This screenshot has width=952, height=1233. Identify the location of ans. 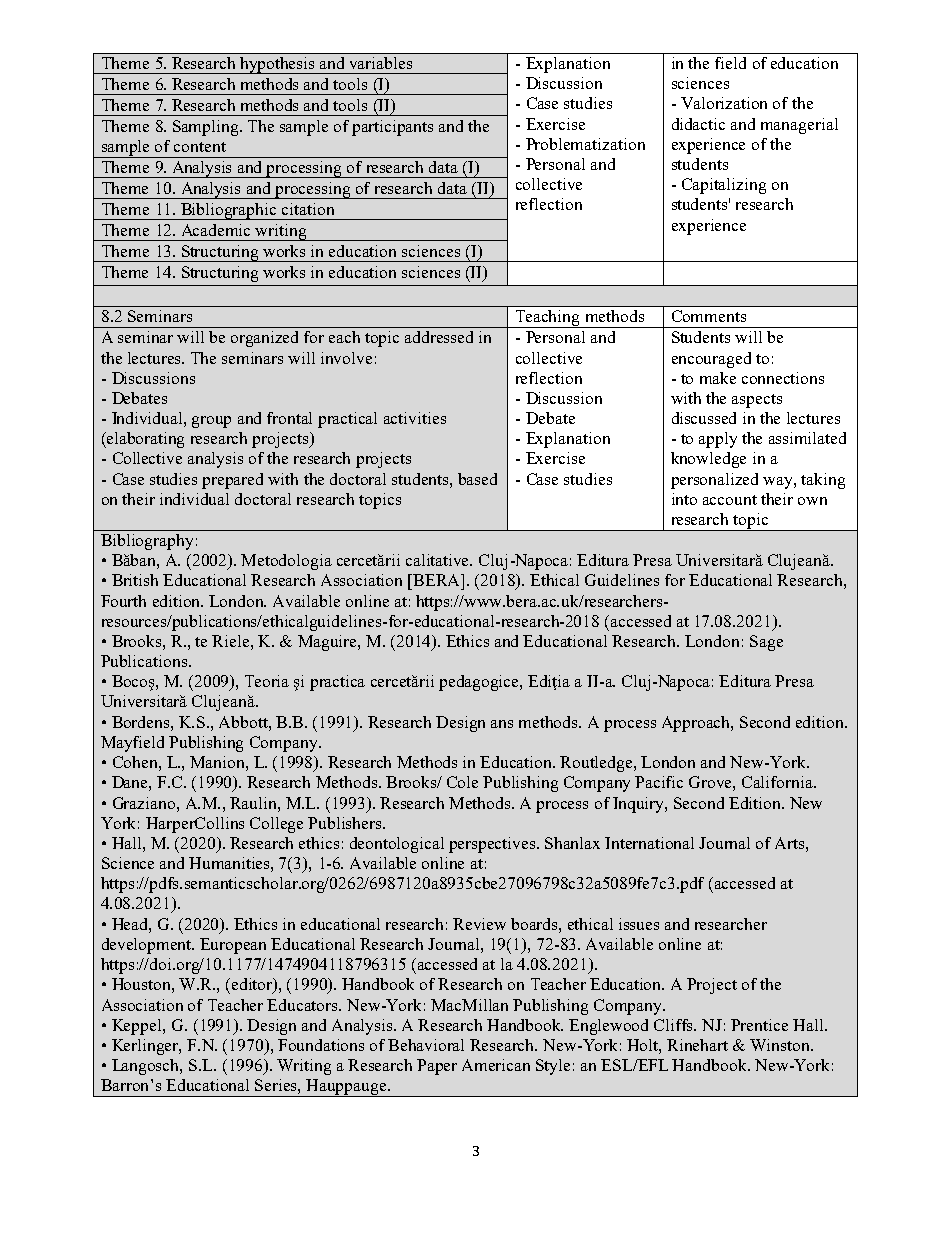
(502, 724).
